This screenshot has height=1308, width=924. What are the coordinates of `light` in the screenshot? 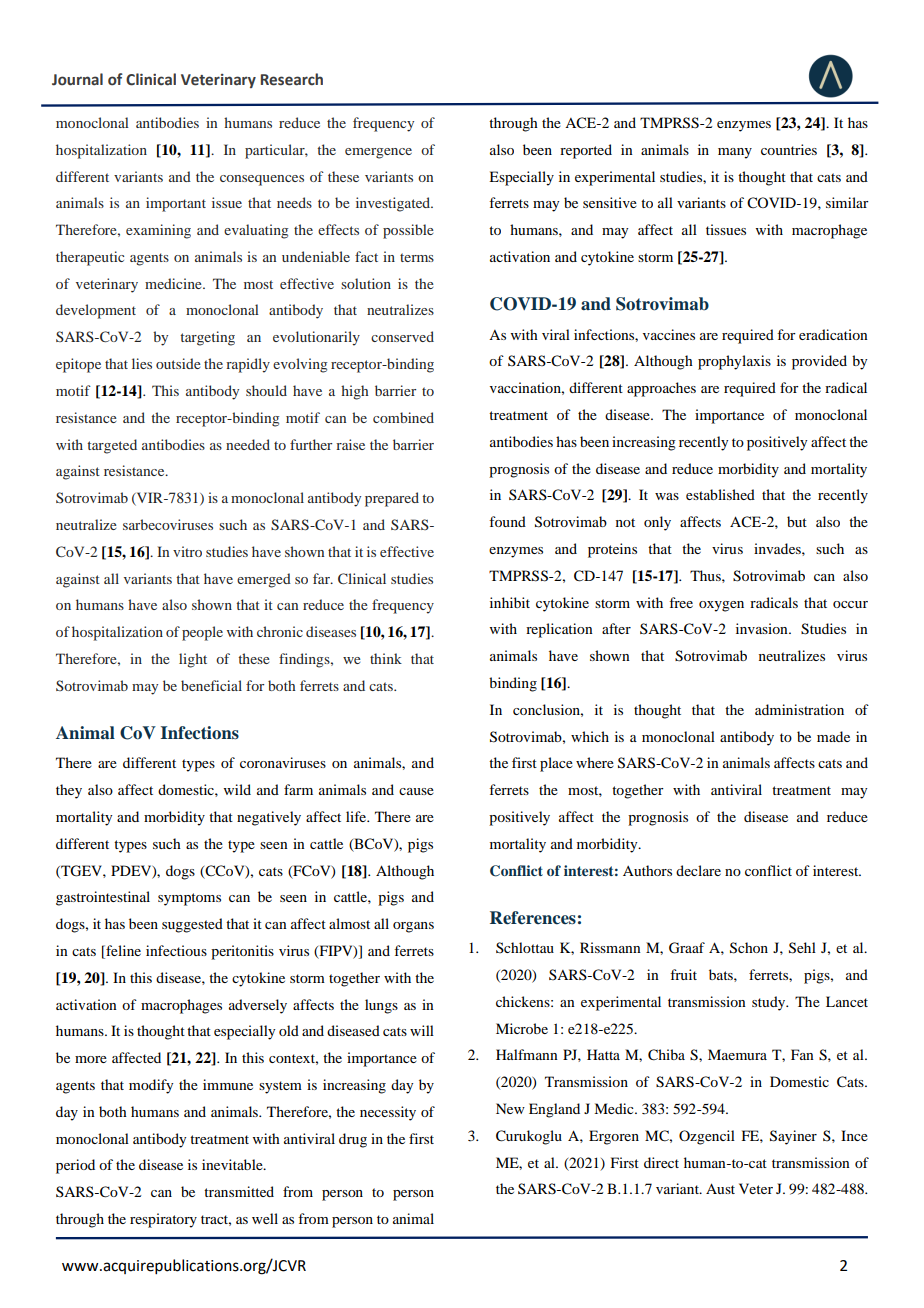 It's located at (193, 660).
